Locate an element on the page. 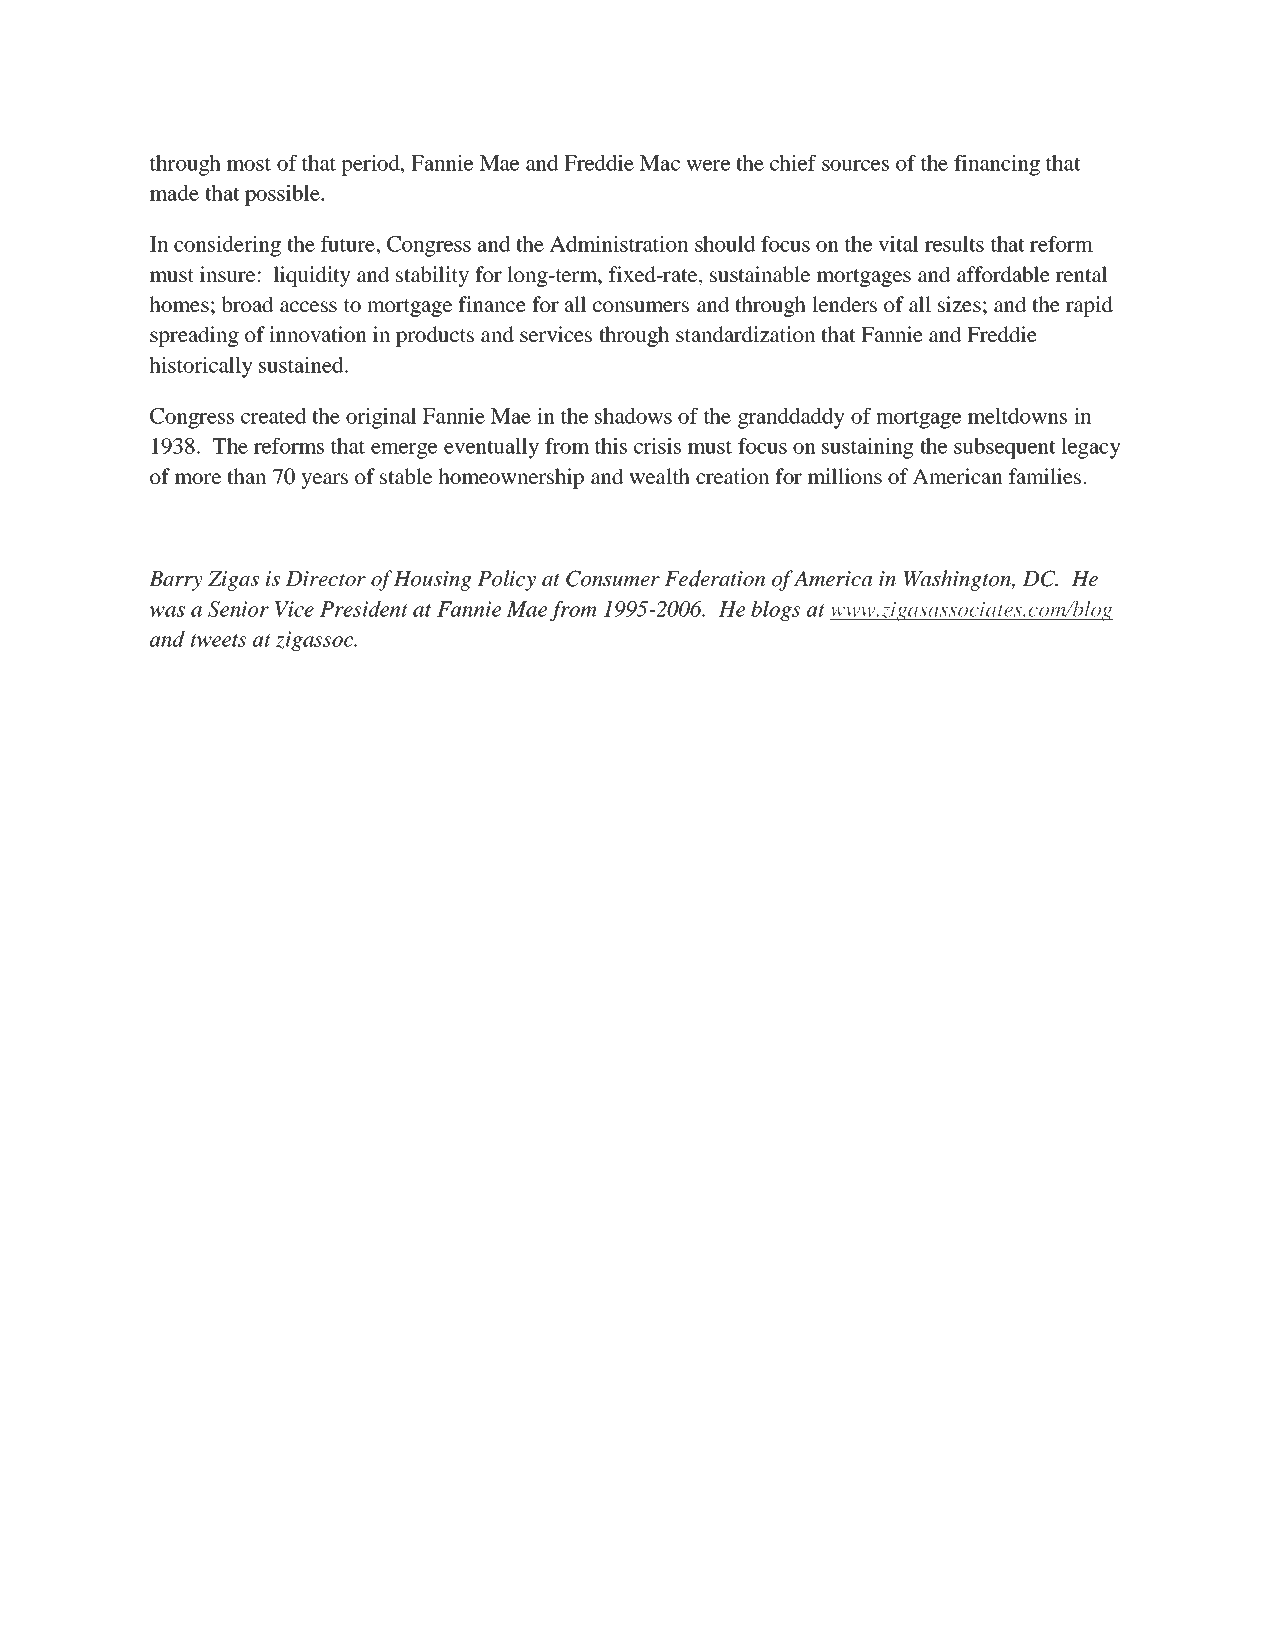 This document has width=1272, height=1646. Federation is located at coordinates (715, 578).
